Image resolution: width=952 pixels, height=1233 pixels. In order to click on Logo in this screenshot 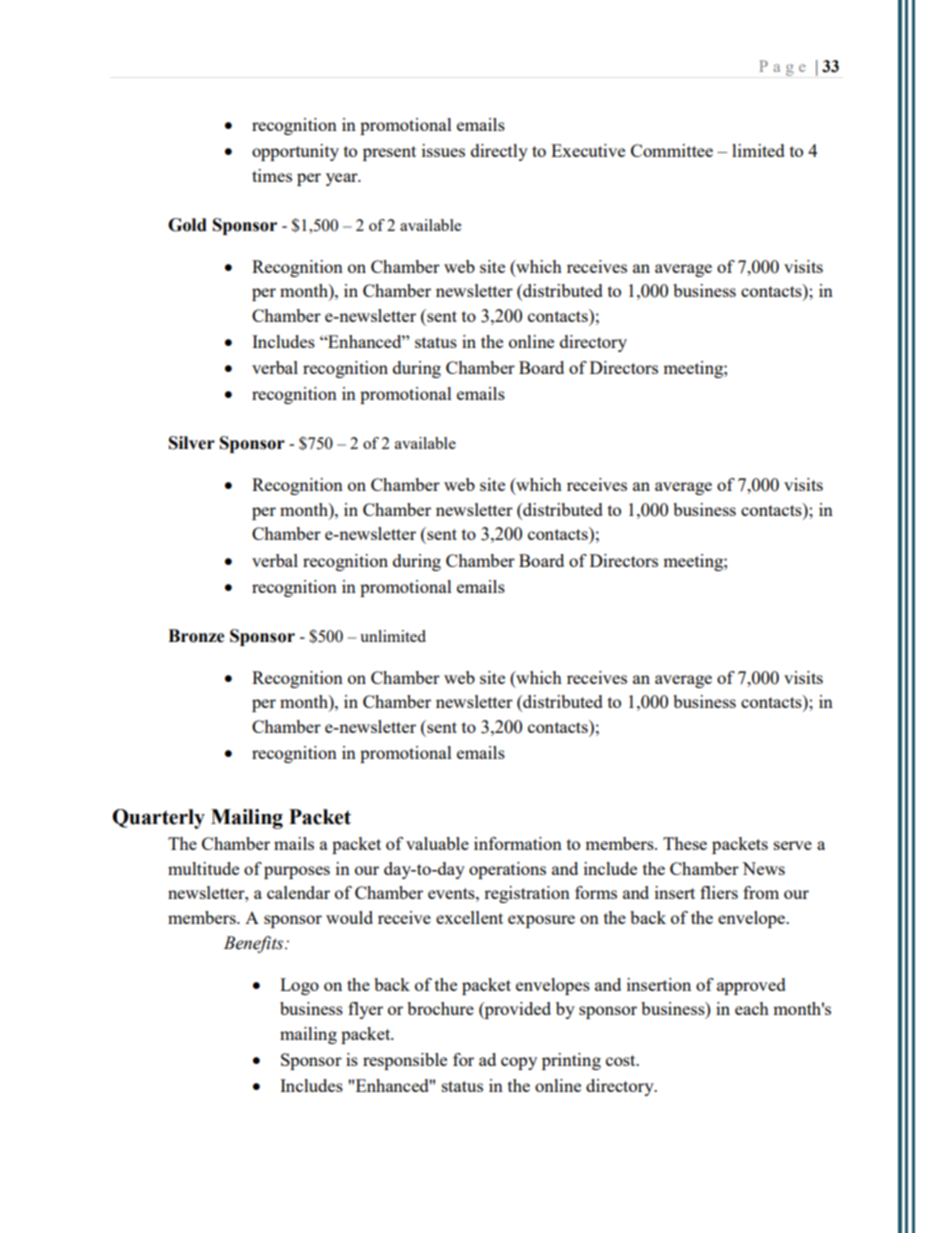, I will do `click(299, 986)`.
